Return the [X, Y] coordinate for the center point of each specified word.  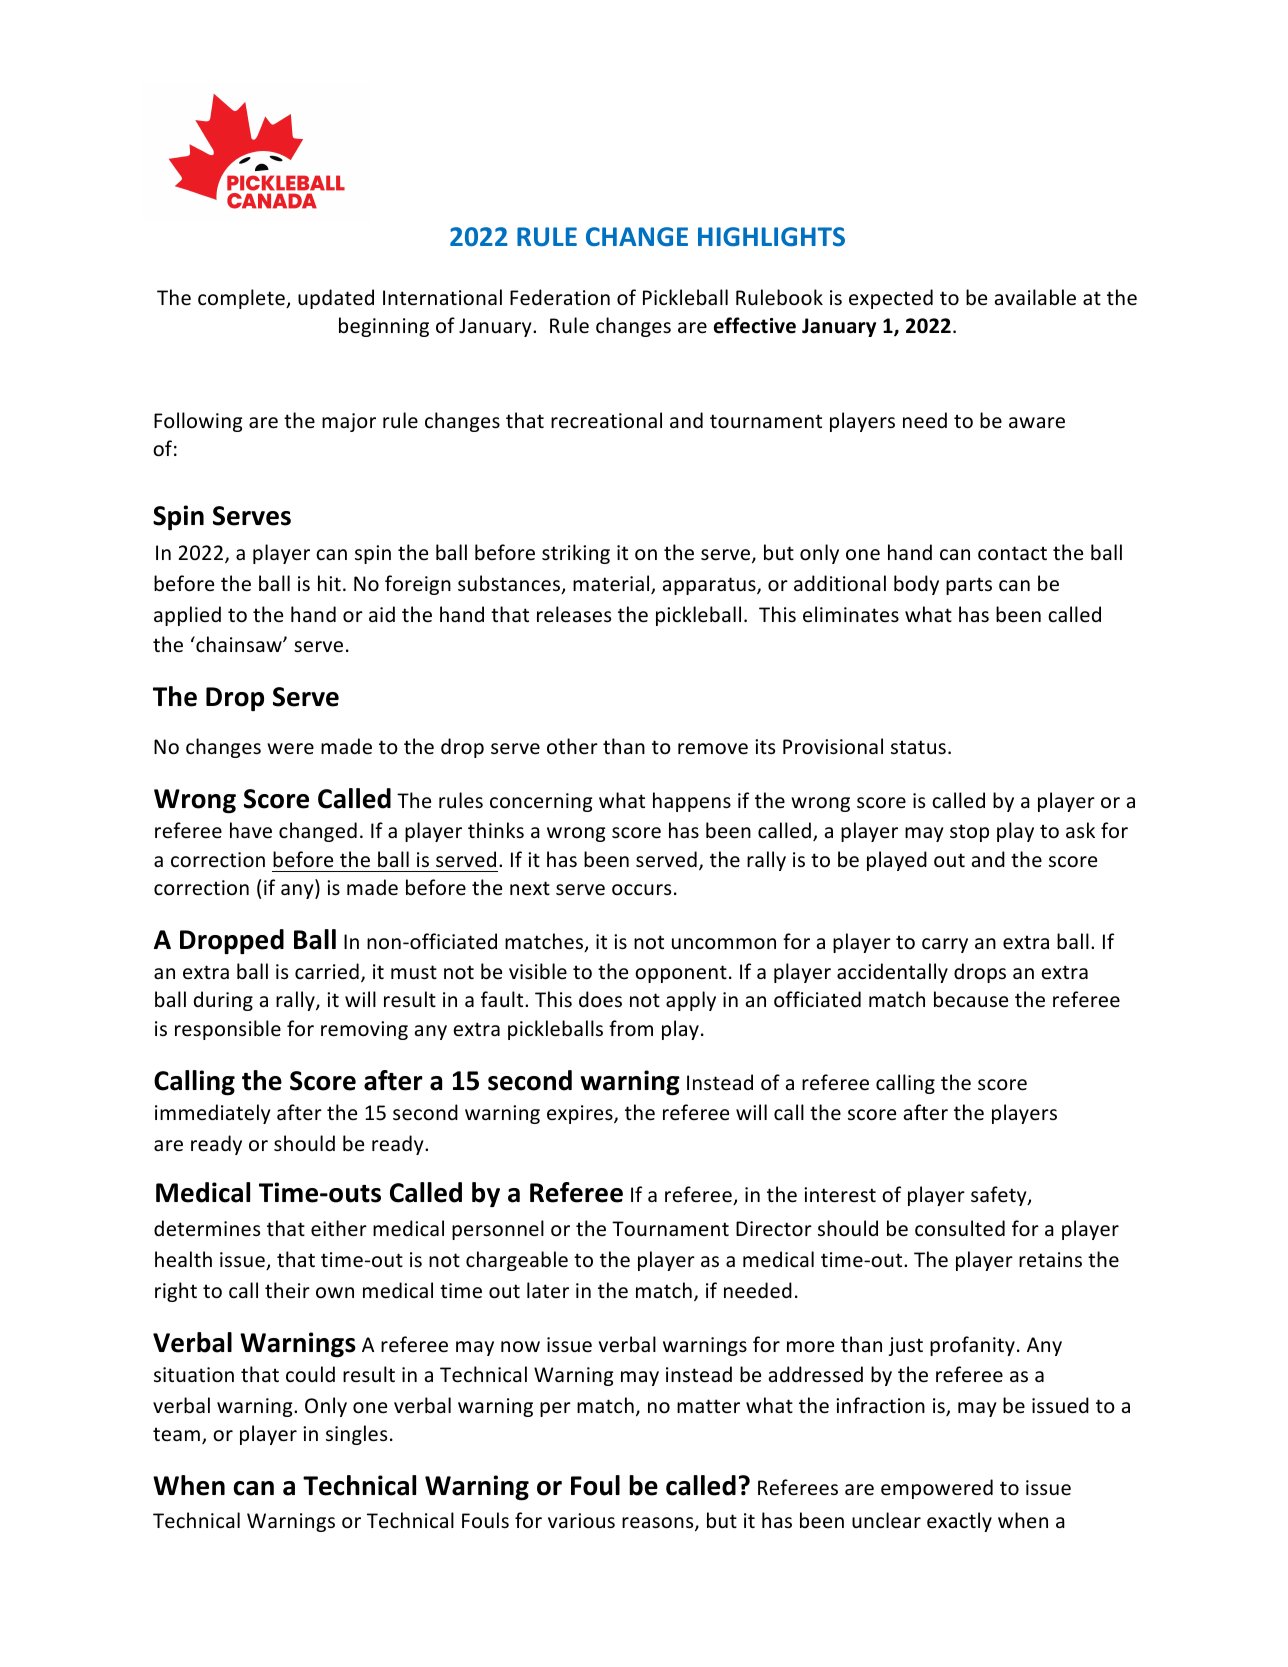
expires [581, 1114]
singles [356, 1435]
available [1035, 297]
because [971, 999]
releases [574, 614]
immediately [212, 1114]
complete [242, 299]
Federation [560, 297]
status [918, 747]
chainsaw [239, 644]
